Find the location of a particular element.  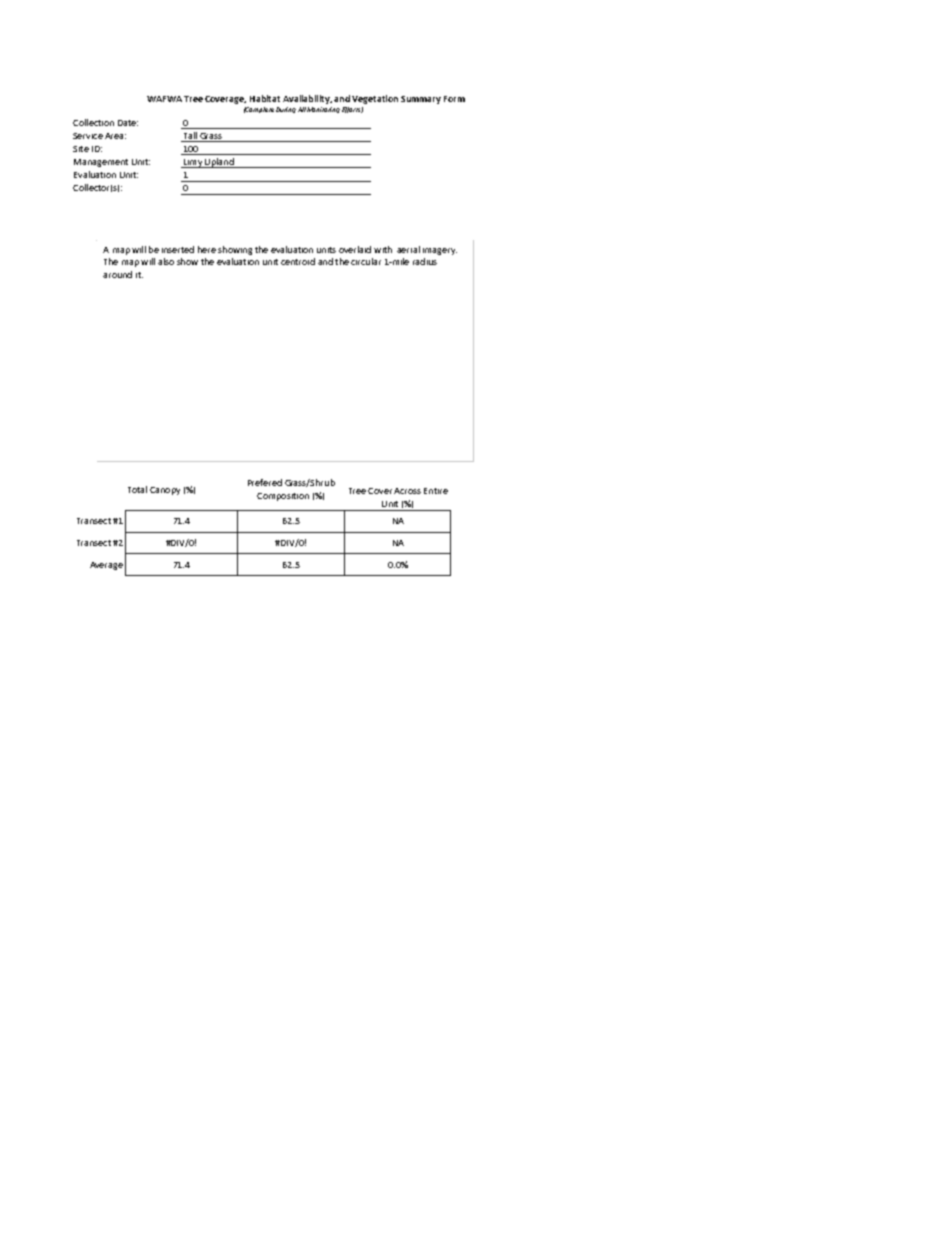

Collection is located at coordinates (93, 122).
